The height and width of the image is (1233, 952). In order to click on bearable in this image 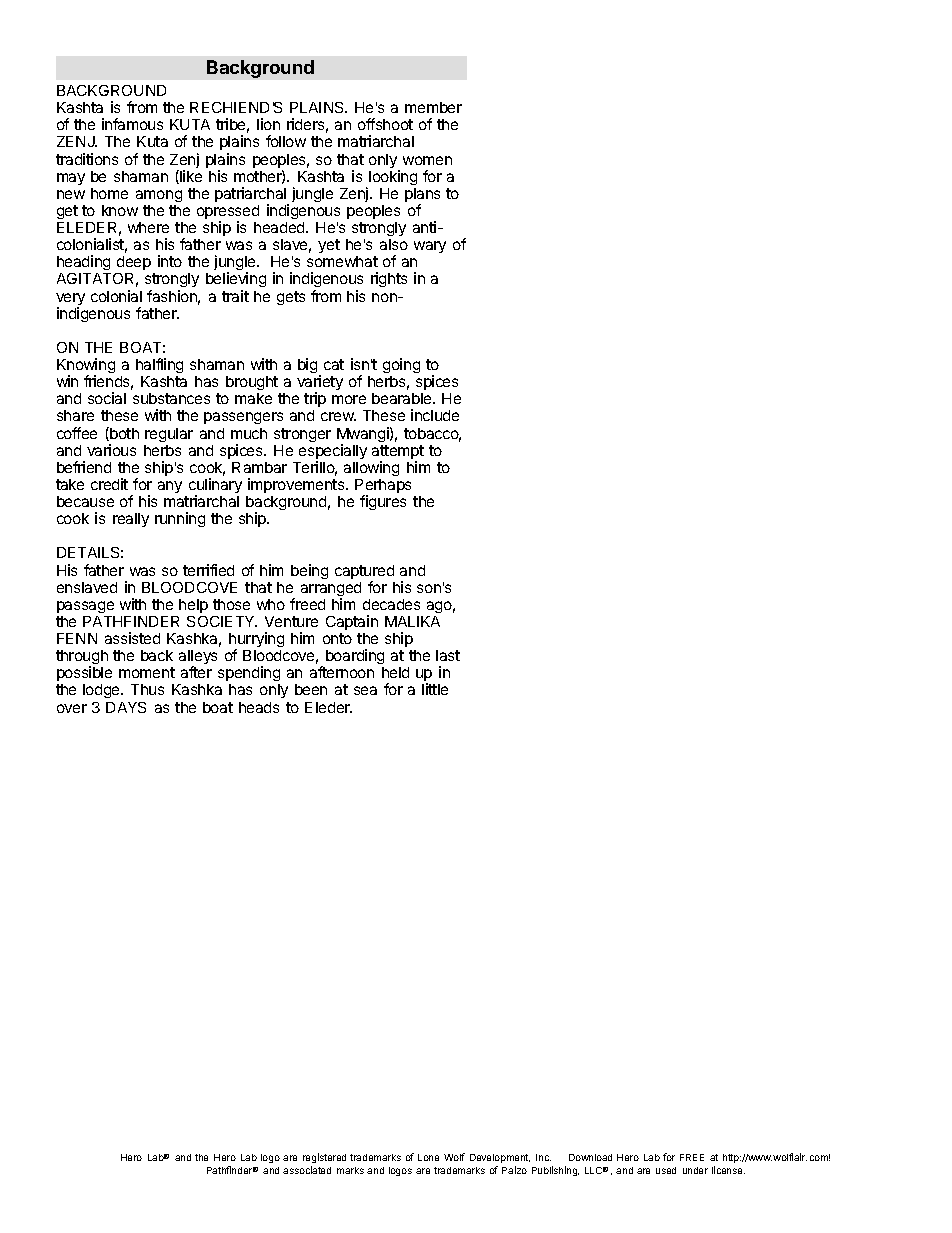, I will do `click(403, 398)`.
